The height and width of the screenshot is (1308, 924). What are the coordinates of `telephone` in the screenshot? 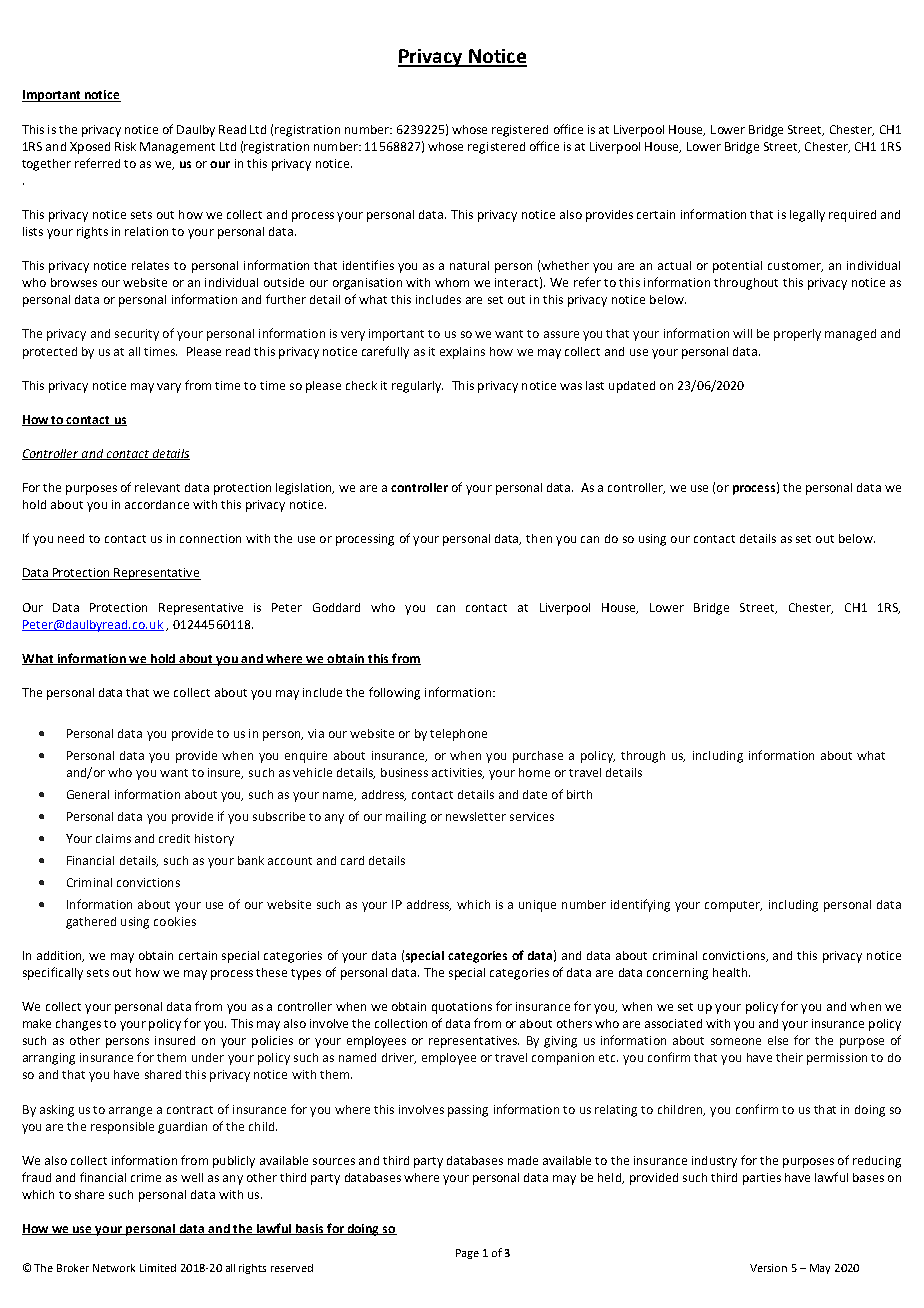 It's located at (458, 735).
